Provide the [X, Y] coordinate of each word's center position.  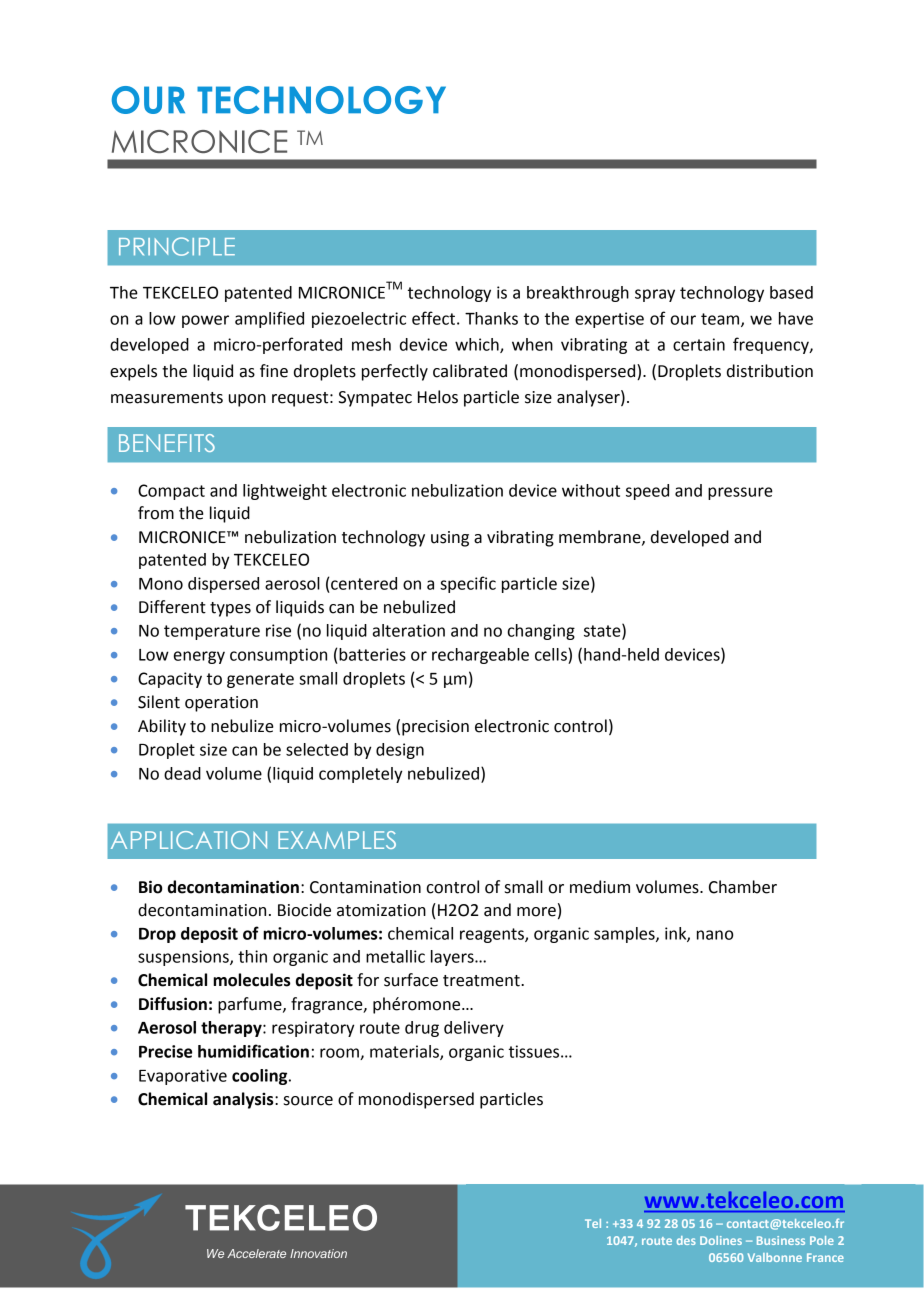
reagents [493, 935]
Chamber [743, 887]
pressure [740, 493]
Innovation [318, 1253]
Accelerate [256, 1253]
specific [468, 584]
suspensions [184, 958]
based [791, 292]
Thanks [491, 318]
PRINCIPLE [177, 246]
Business [781, 1240]
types [230, 609]
